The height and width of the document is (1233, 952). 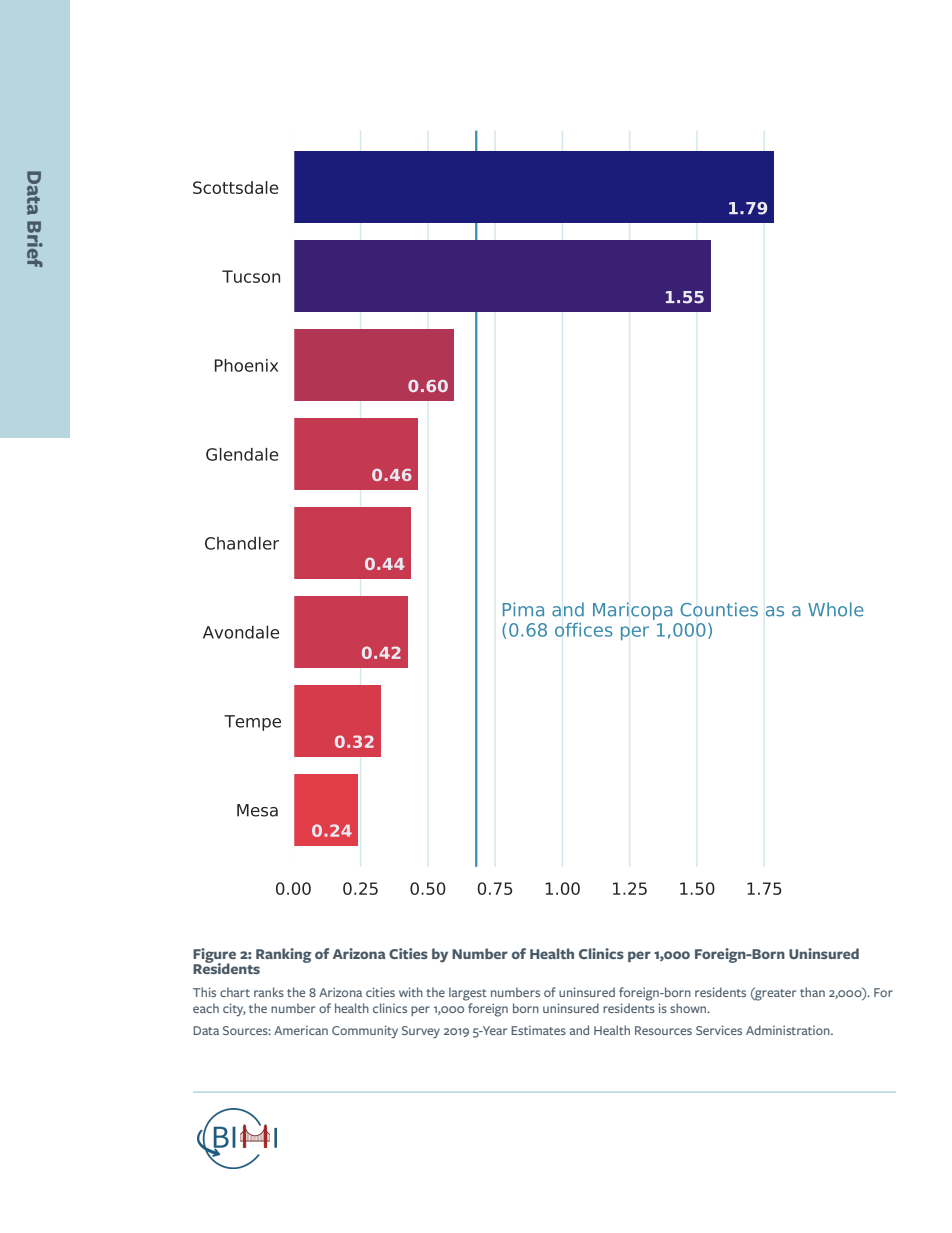 What do you see at coordinates (538, 1030) in the document?
I see `Estimates` at bounding box center [538, 1030].
